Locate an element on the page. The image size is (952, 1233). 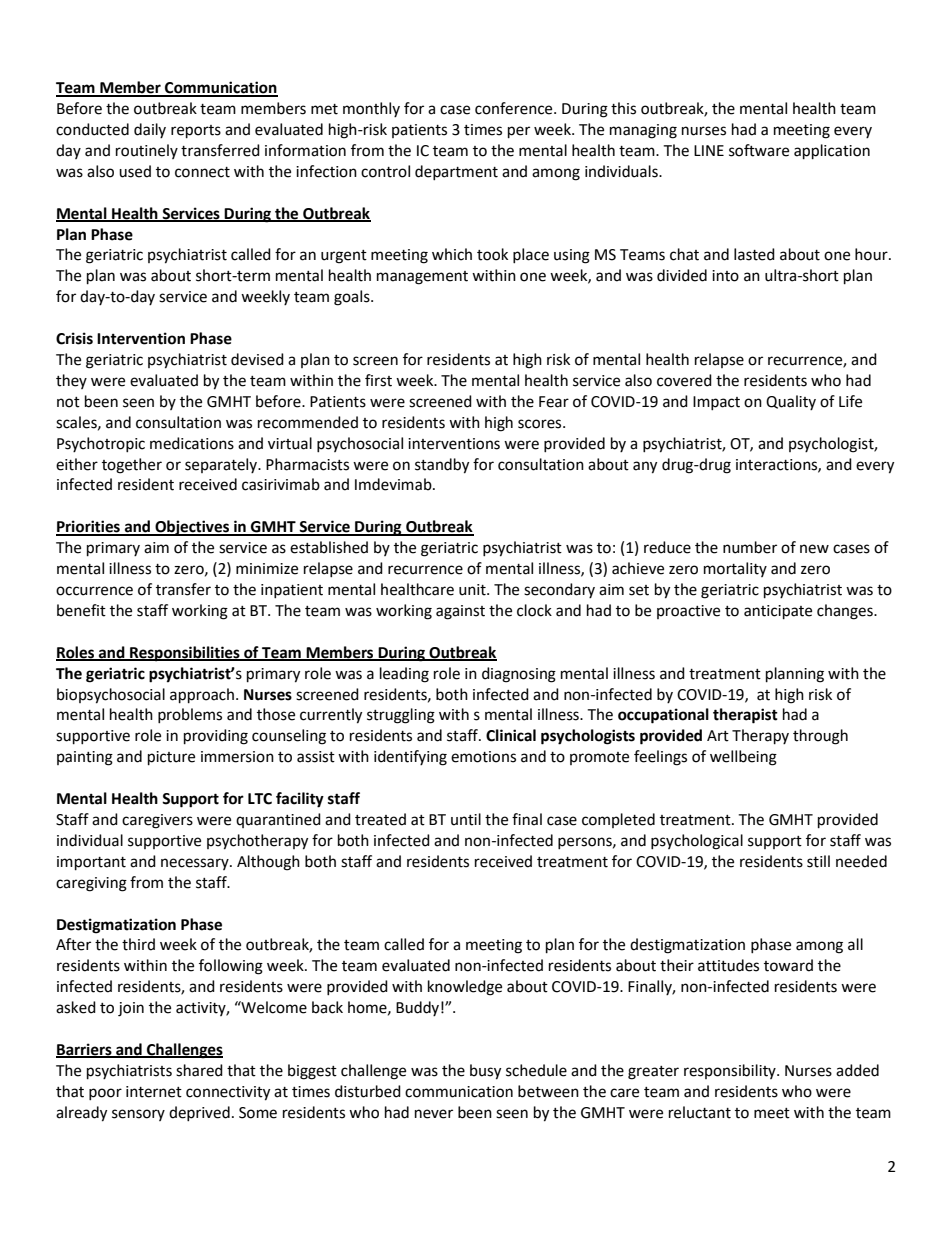
software is located at coordinates (759, 150).
